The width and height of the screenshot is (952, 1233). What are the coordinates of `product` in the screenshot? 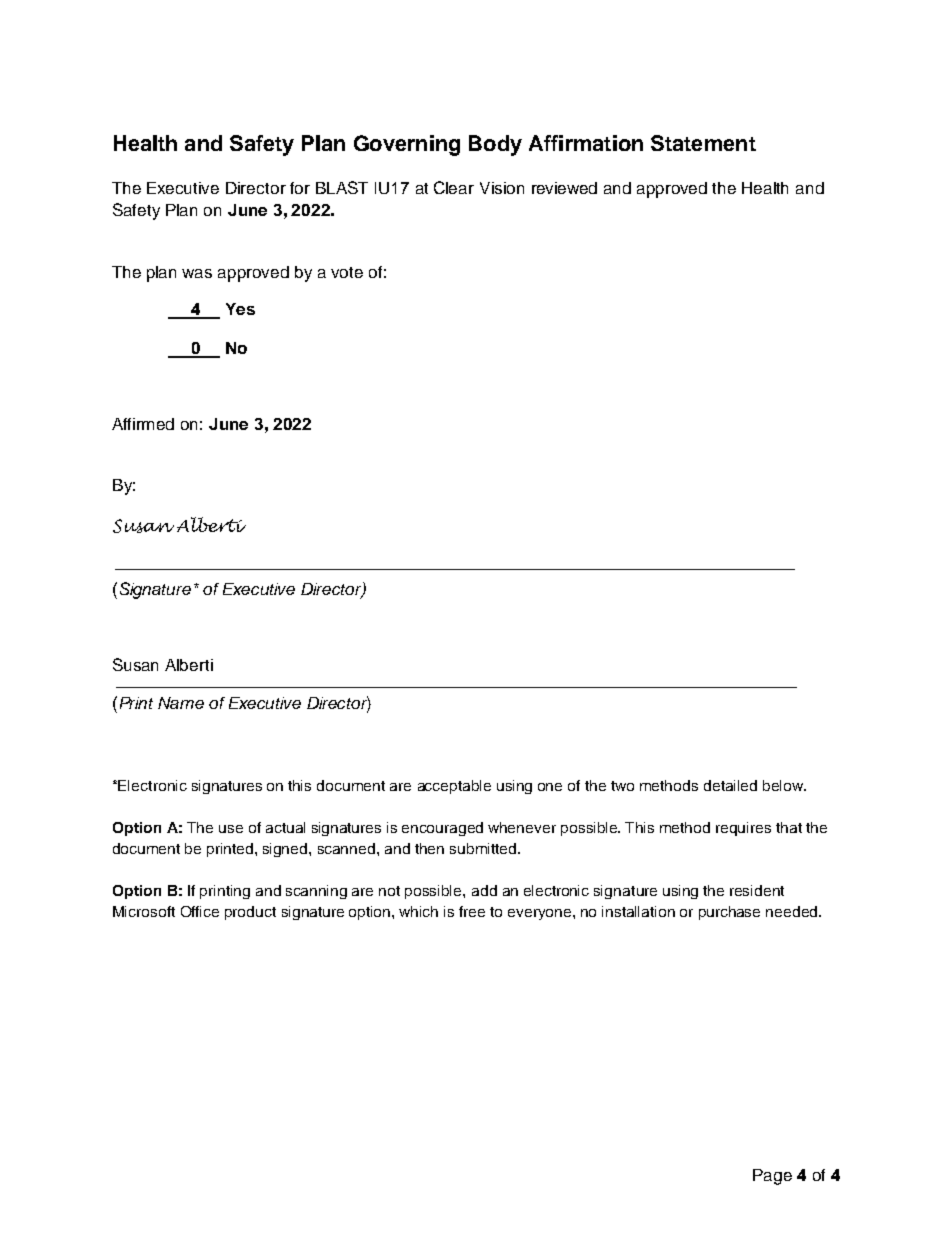 It's located at (250, 913).
